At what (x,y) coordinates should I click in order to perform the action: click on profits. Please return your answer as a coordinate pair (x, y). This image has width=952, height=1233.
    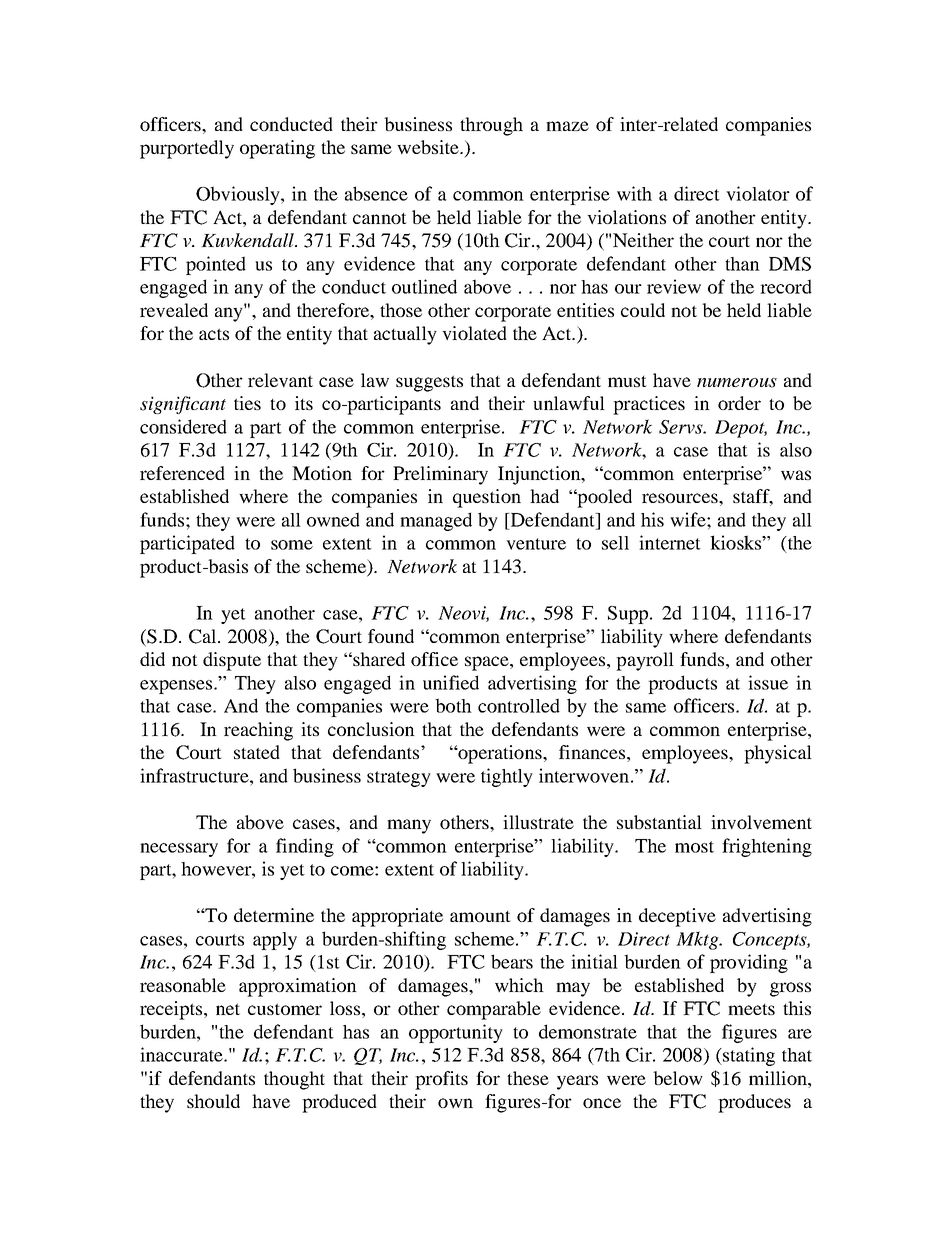
    Looking at the image, I should click on (441, 1080).
